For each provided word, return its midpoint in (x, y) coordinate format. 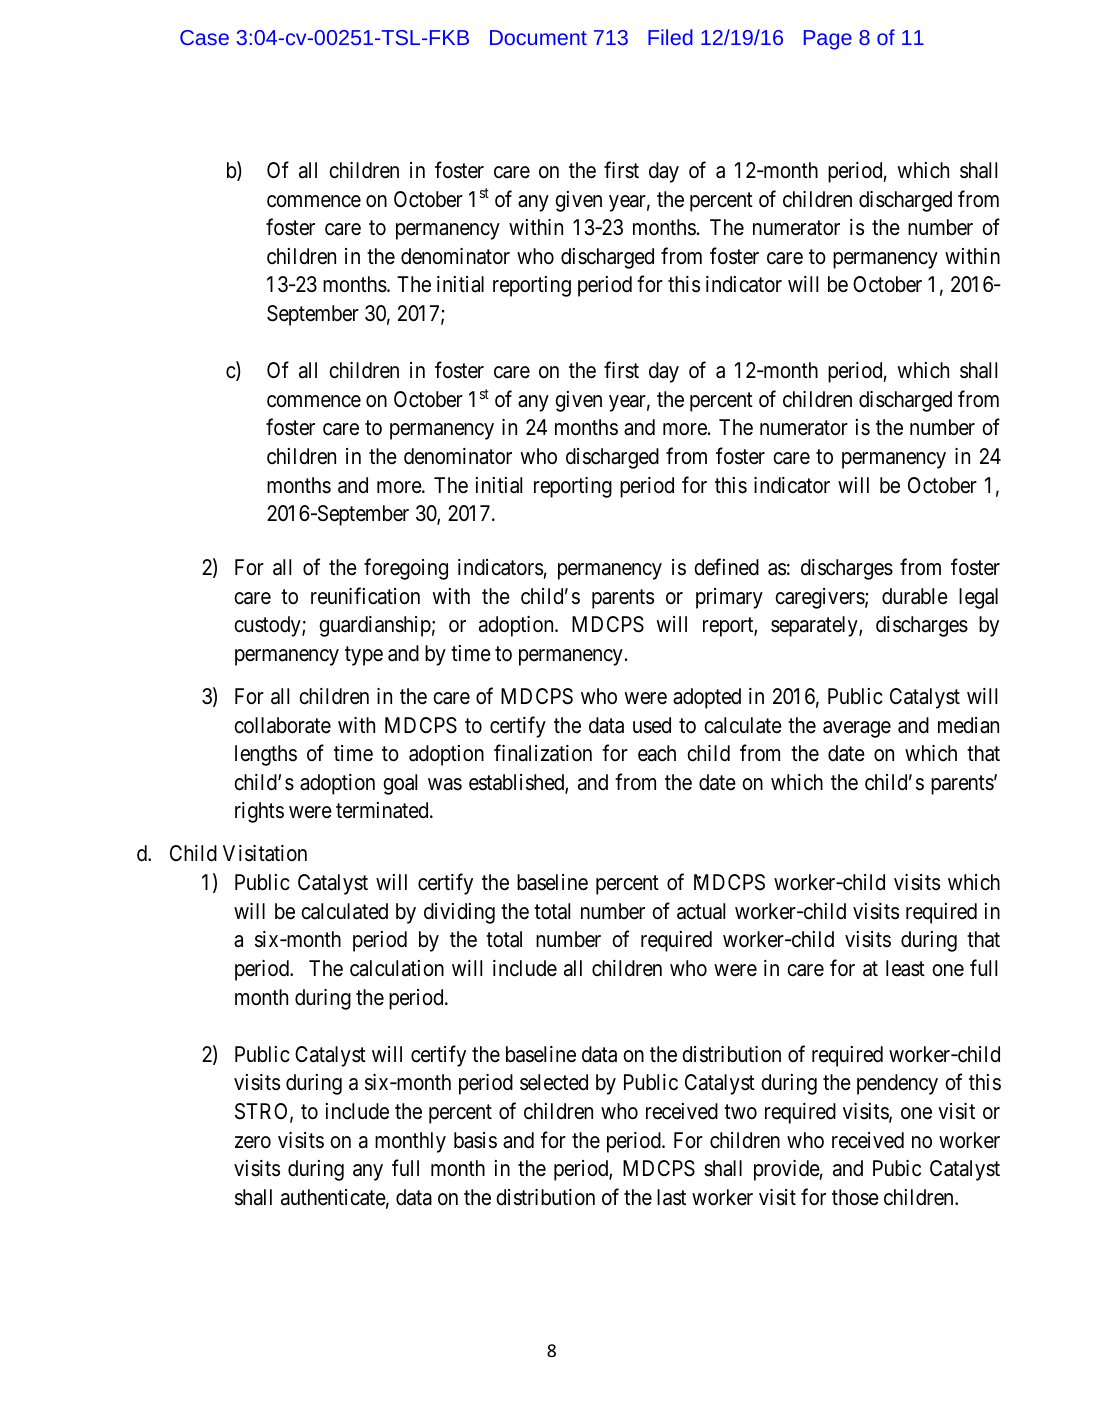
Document (538, 37)
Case (204, 37)
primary (729, 598)
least (905, 968)
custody (268, 626)
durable (915, 596)
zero (253, 1142)
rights (259, 812)
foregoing (406, 569)
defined (726, 567)
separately (815, 626)
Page (828, 40)
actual (701, 911)
